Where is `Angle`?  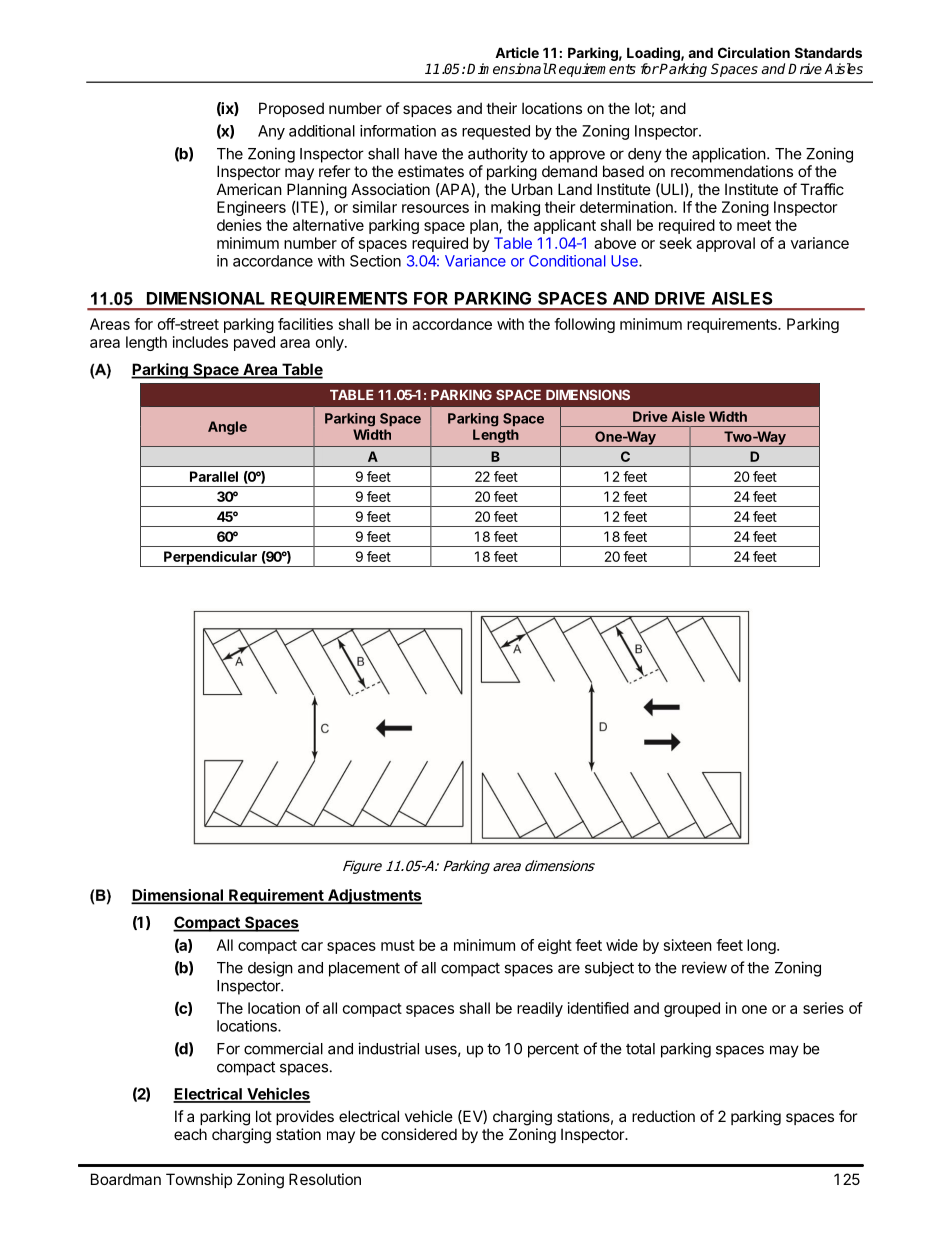
Angle is located at coordinates (227, 428).
